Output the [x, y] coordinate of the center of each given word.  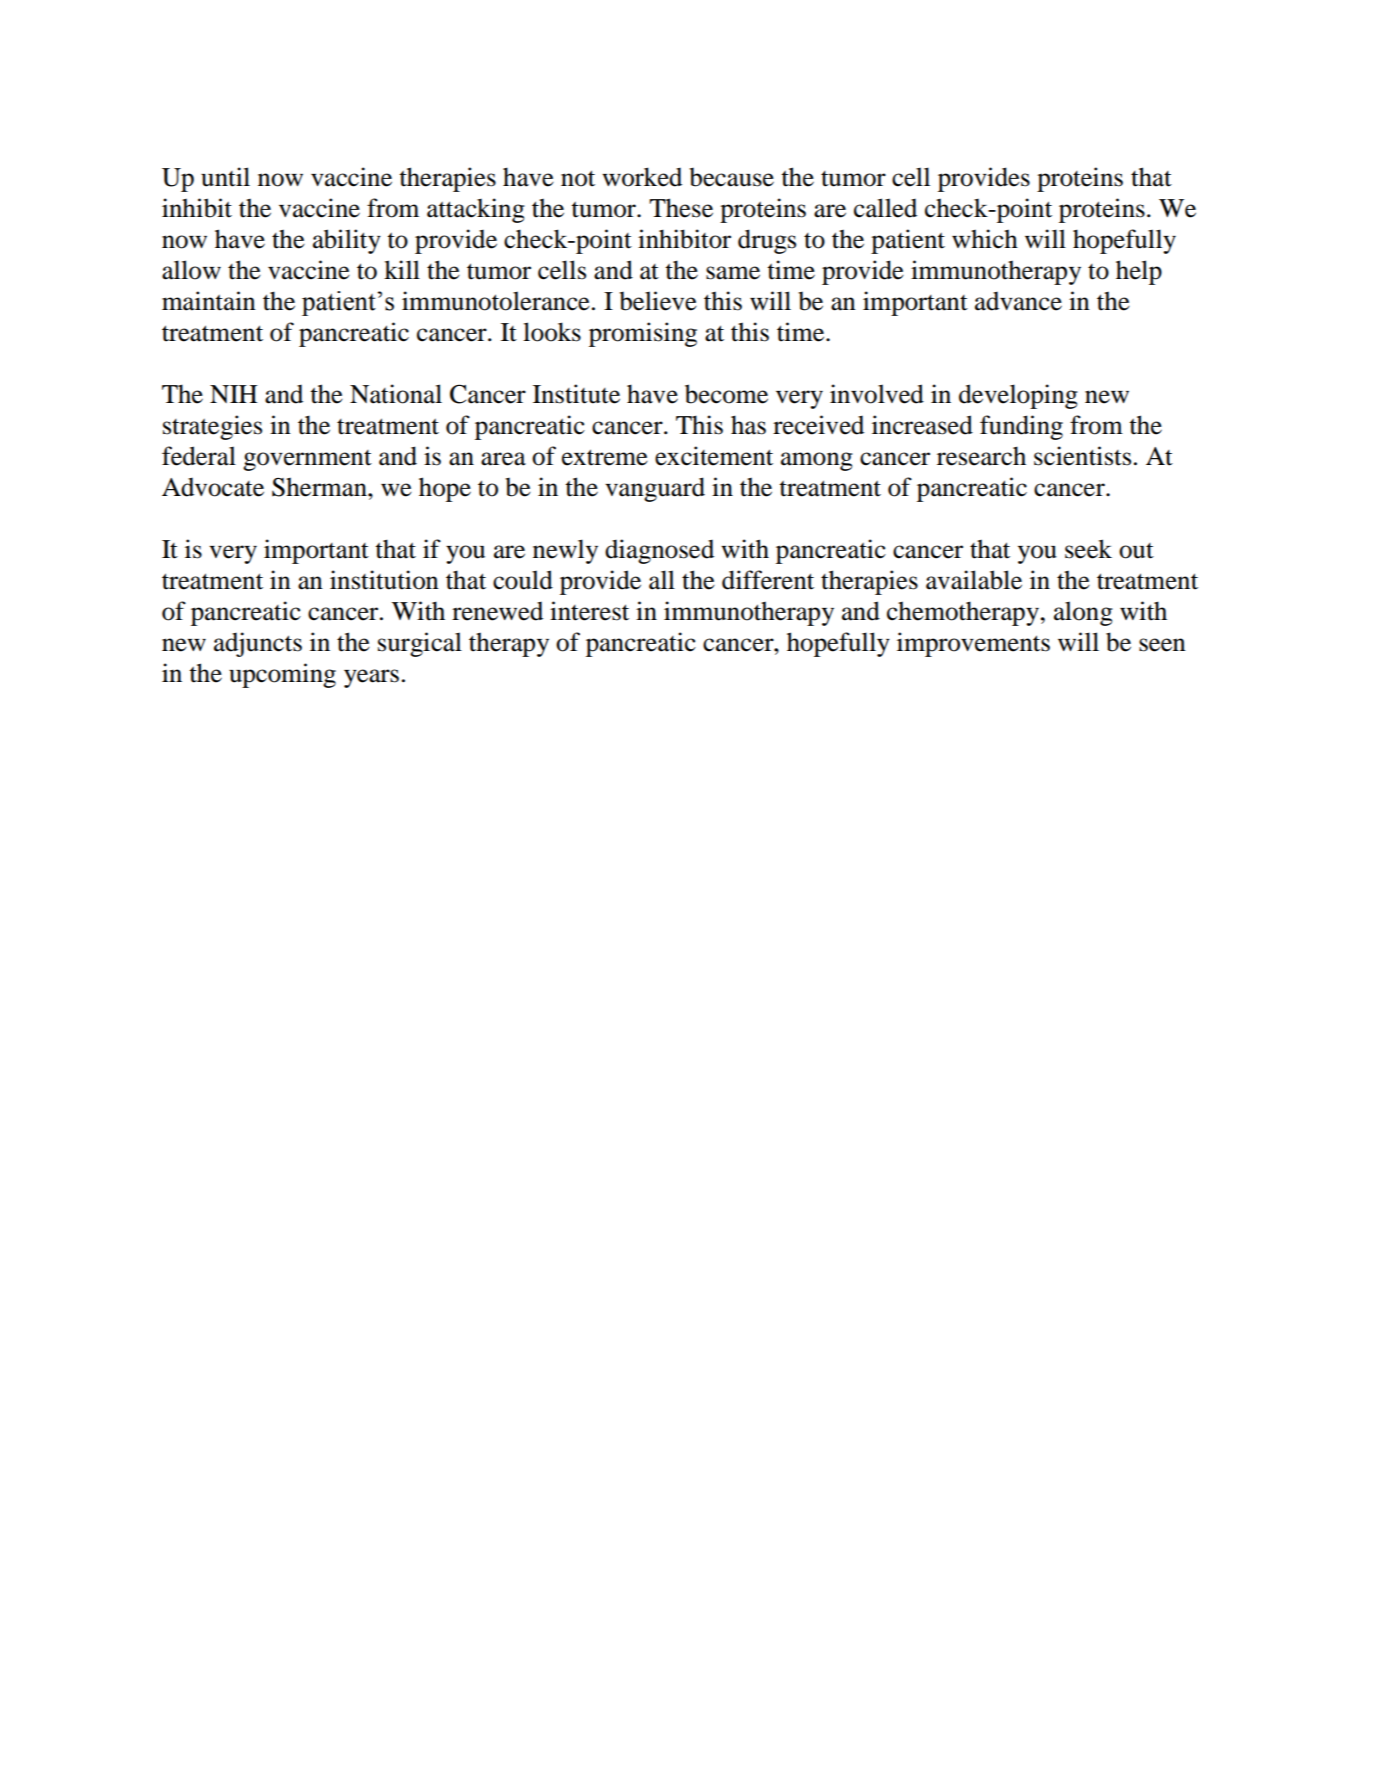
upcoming [282, 675]
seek [1088, 549]
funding [1021, 427]
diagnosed [659, 551]
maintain [209, 301]
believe [658, 301]
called [885, 208]
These [681, 208]
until [225, 177]
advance [1018, 301]
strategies [212, 427]
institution [384, 580]
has [748, 425]
